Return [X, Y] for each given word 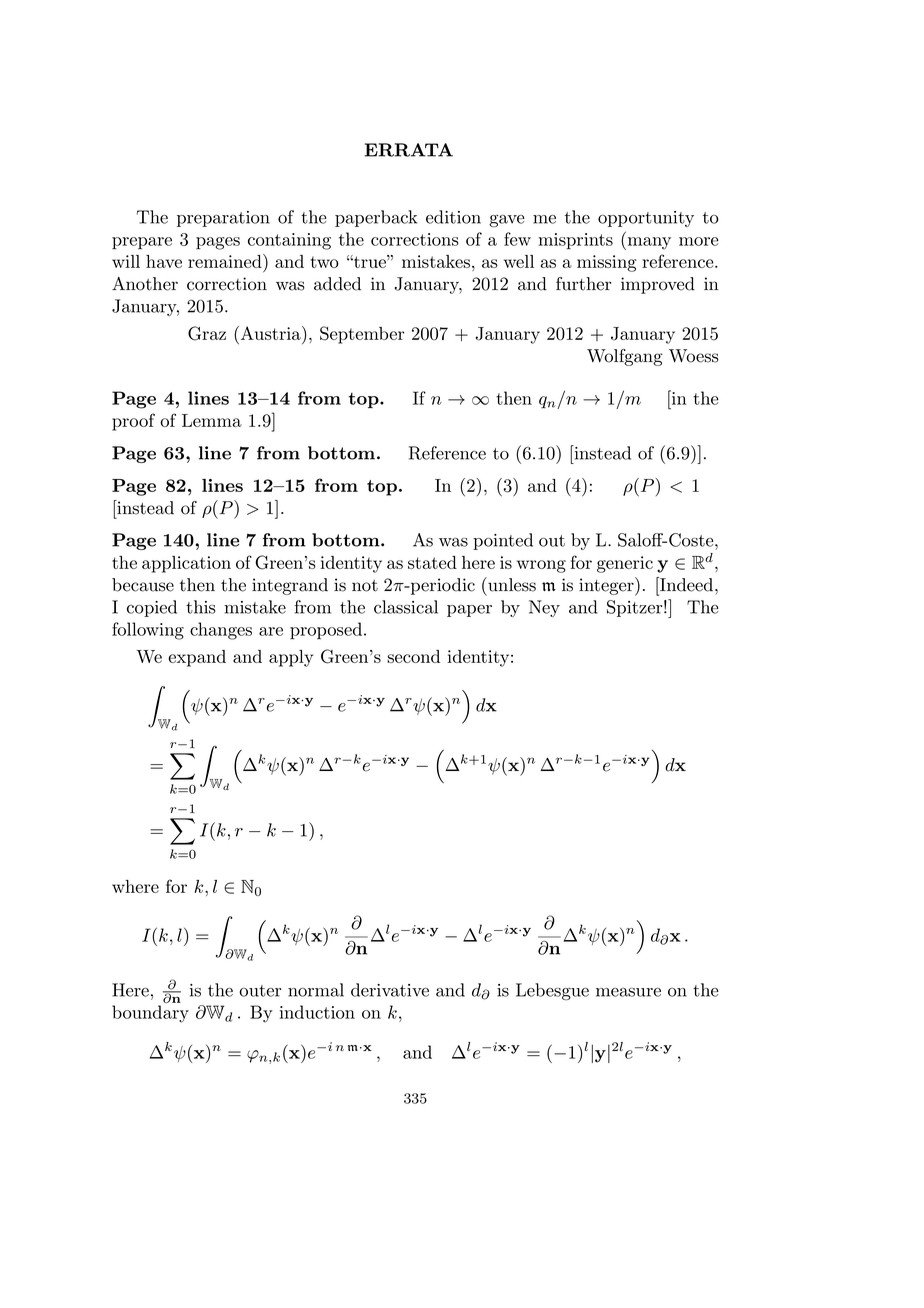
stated [432, 562]
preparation [223, 219]
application [186, 564]
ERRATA [409, 150]
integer [607, 586]
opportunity [646, 219]
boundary [150, 1014]
